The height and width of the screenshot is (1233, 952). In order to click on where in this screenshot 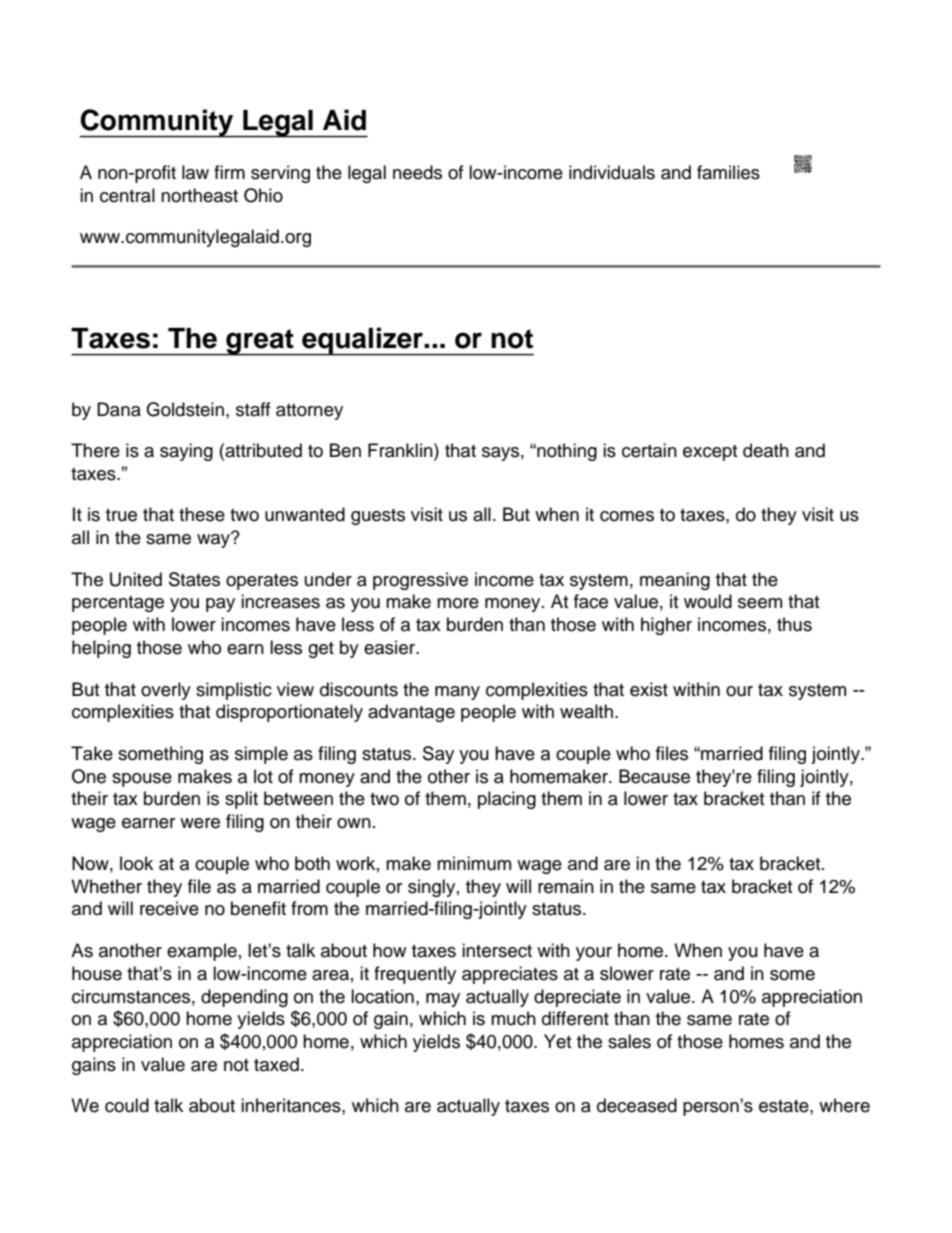, I will do `click(844, 1105)`.
